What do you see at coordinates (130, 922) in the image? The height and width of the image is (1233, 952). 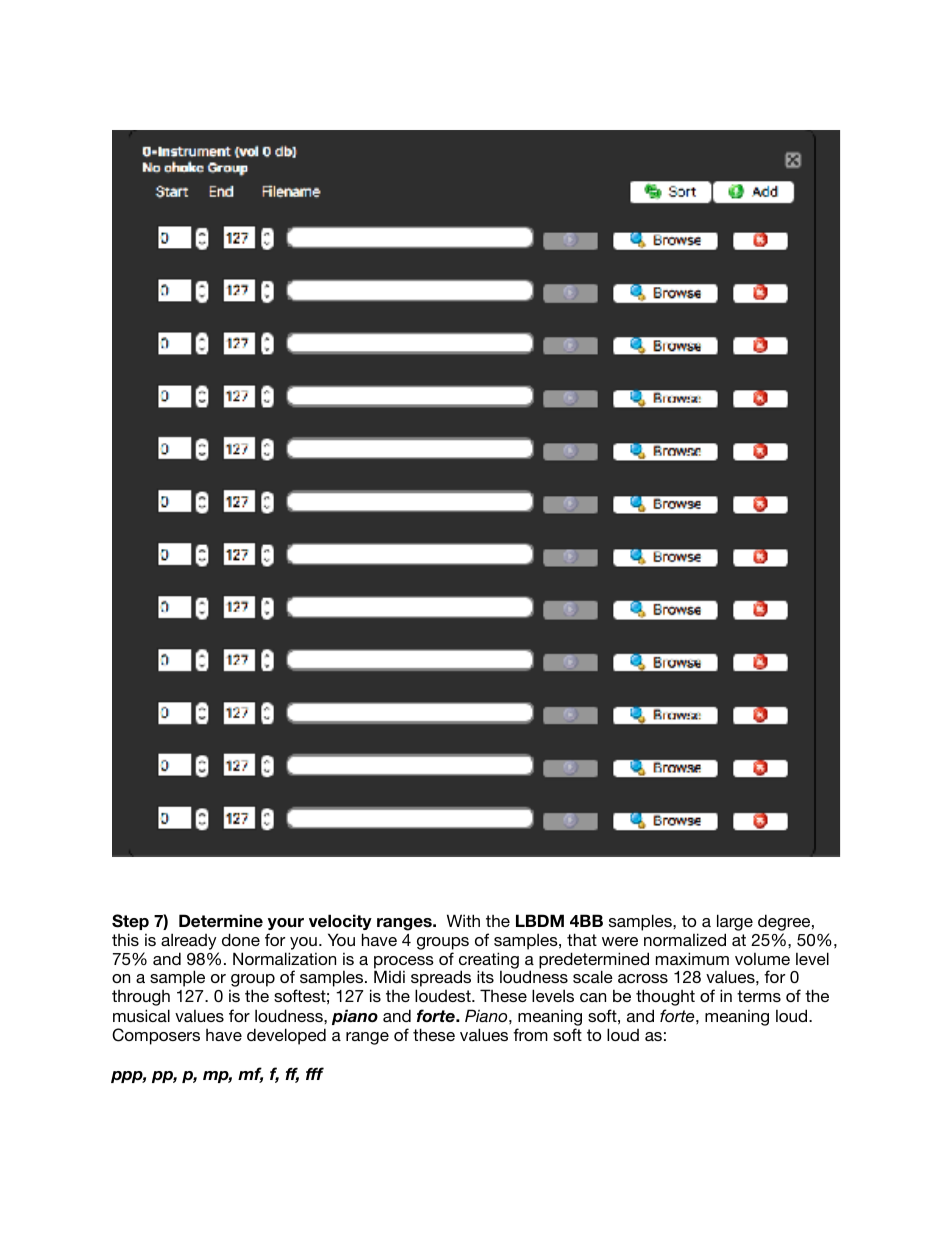 I see `Step` at bounding box center [130, 922].
